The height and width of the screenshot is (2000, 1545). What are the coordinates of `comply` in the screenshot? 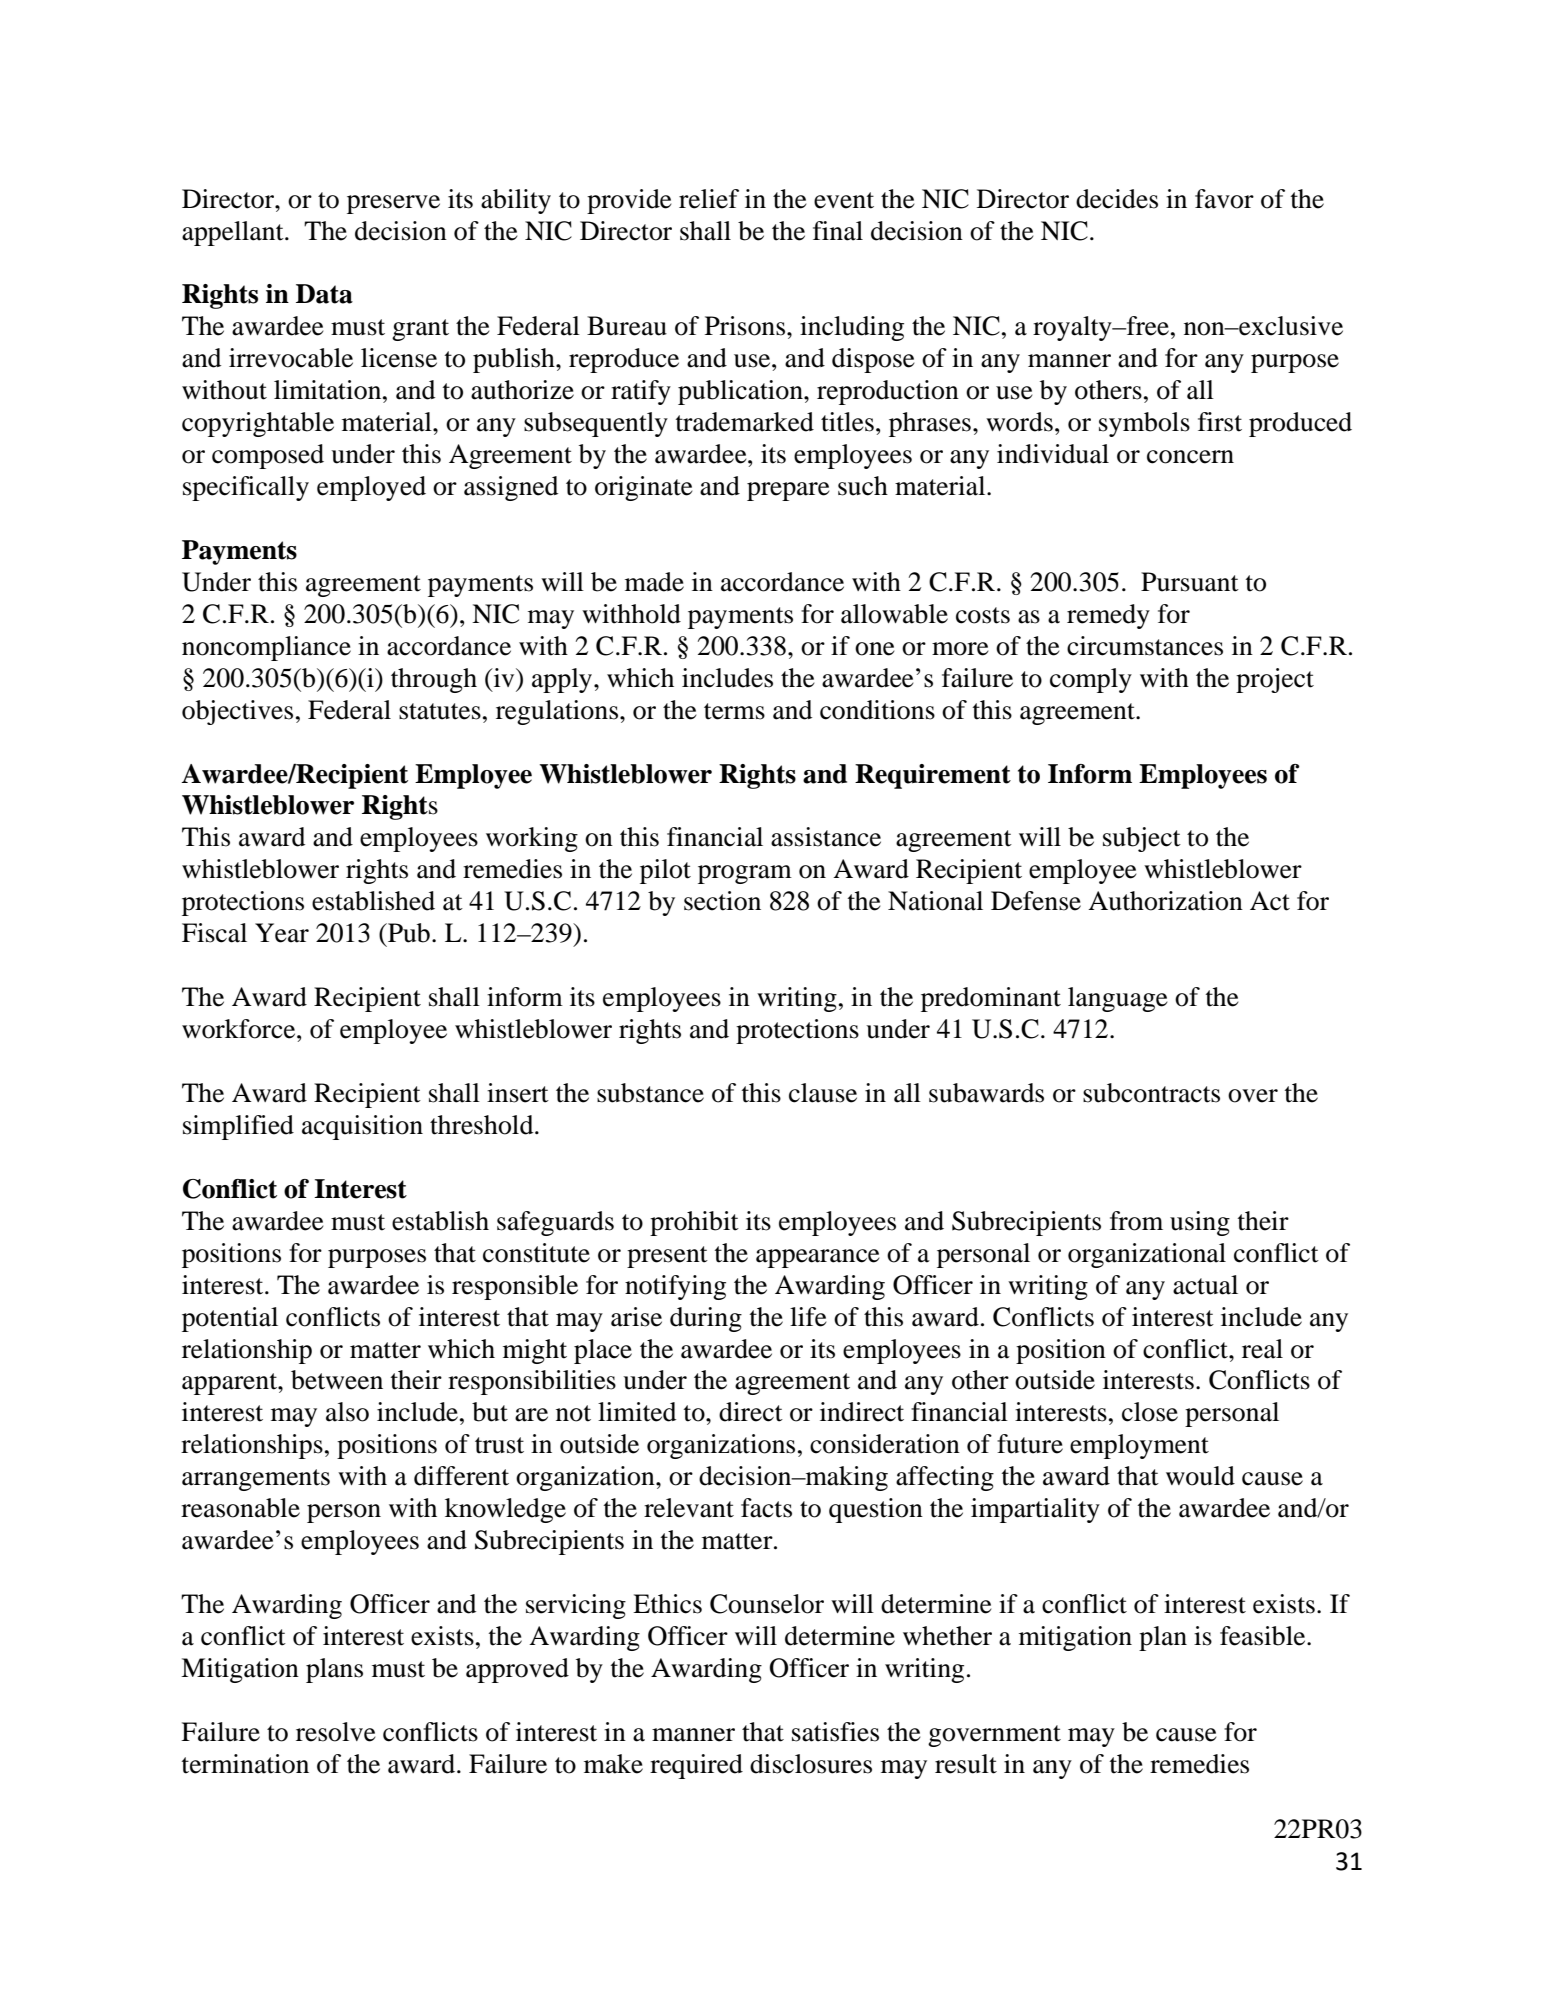 It's located at (1091, 680).
